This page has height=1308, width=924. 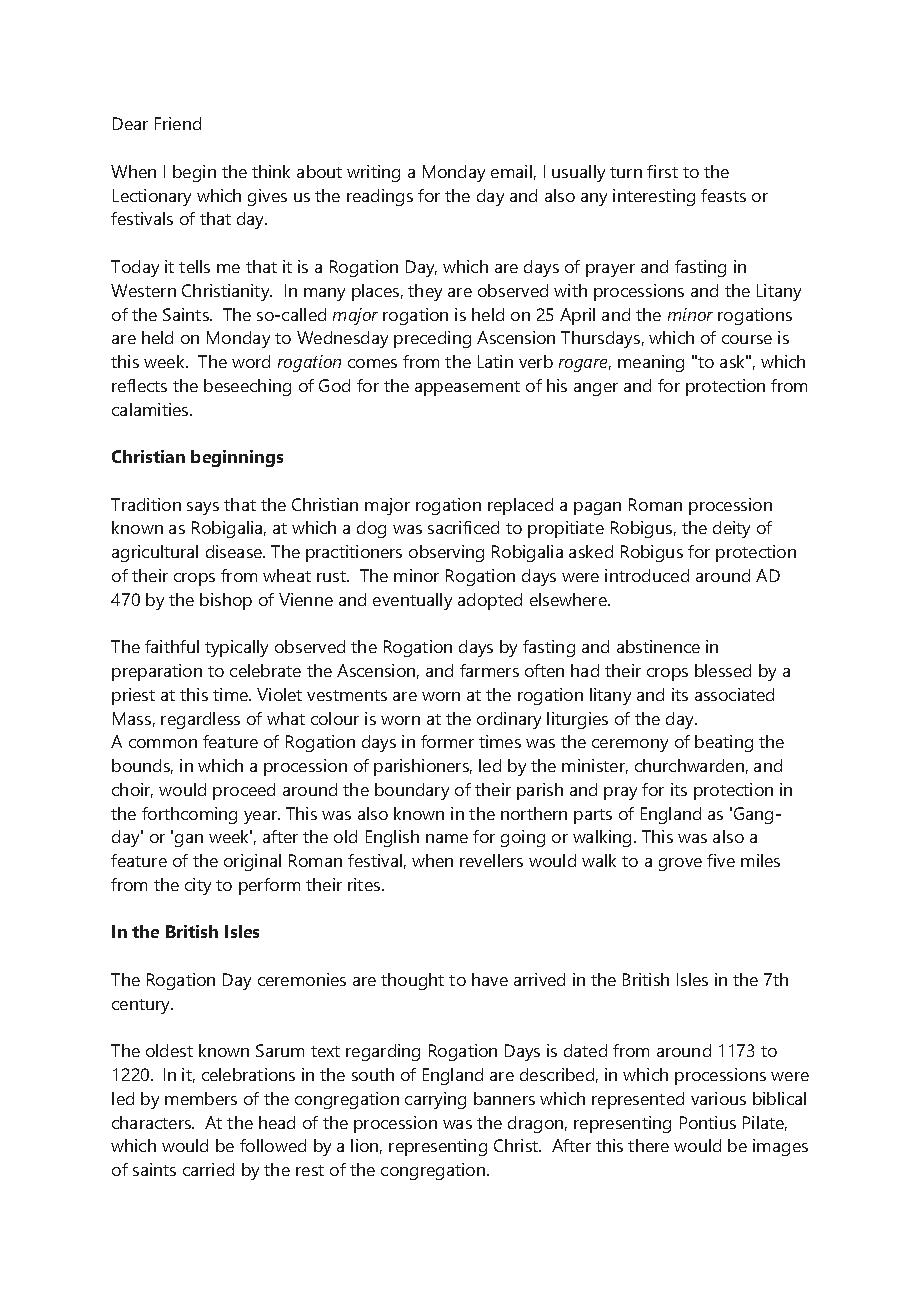 I want to click on first, so click(x=662, y=171).
